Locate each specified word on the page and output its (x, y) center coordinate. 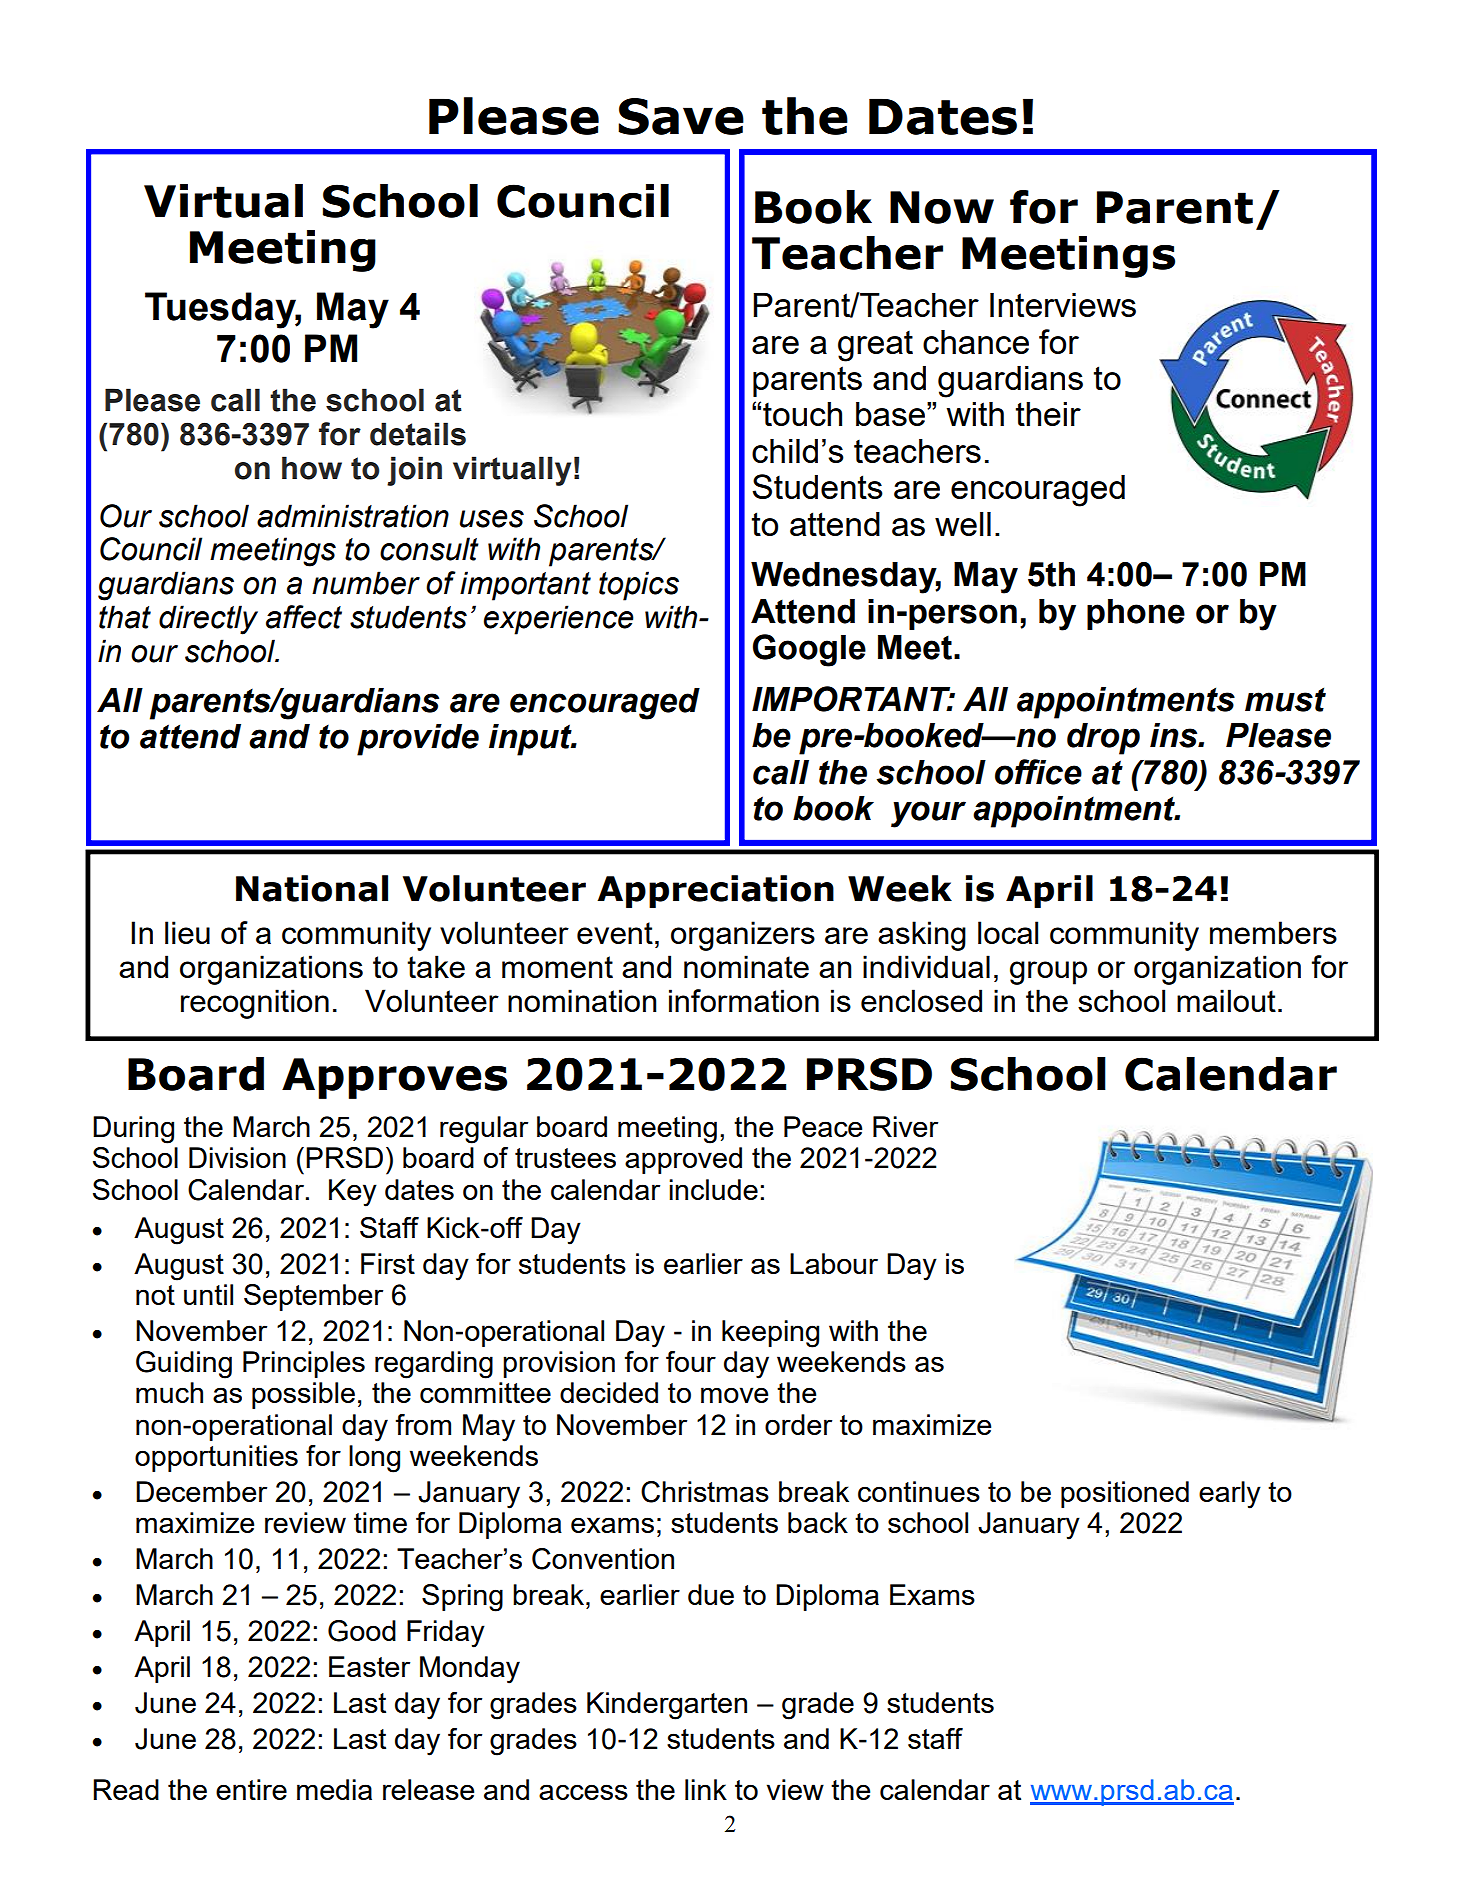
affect (304, 617)
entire (251, 1789)
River (905, 1126)
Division (237, 1157)
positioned (1125, 1494)
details (418, 434)
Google (809, 650)
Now (942, 207)
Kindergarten (667, 1706)
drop (1103, 739)
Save (681, 116)
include (713, 1189)
